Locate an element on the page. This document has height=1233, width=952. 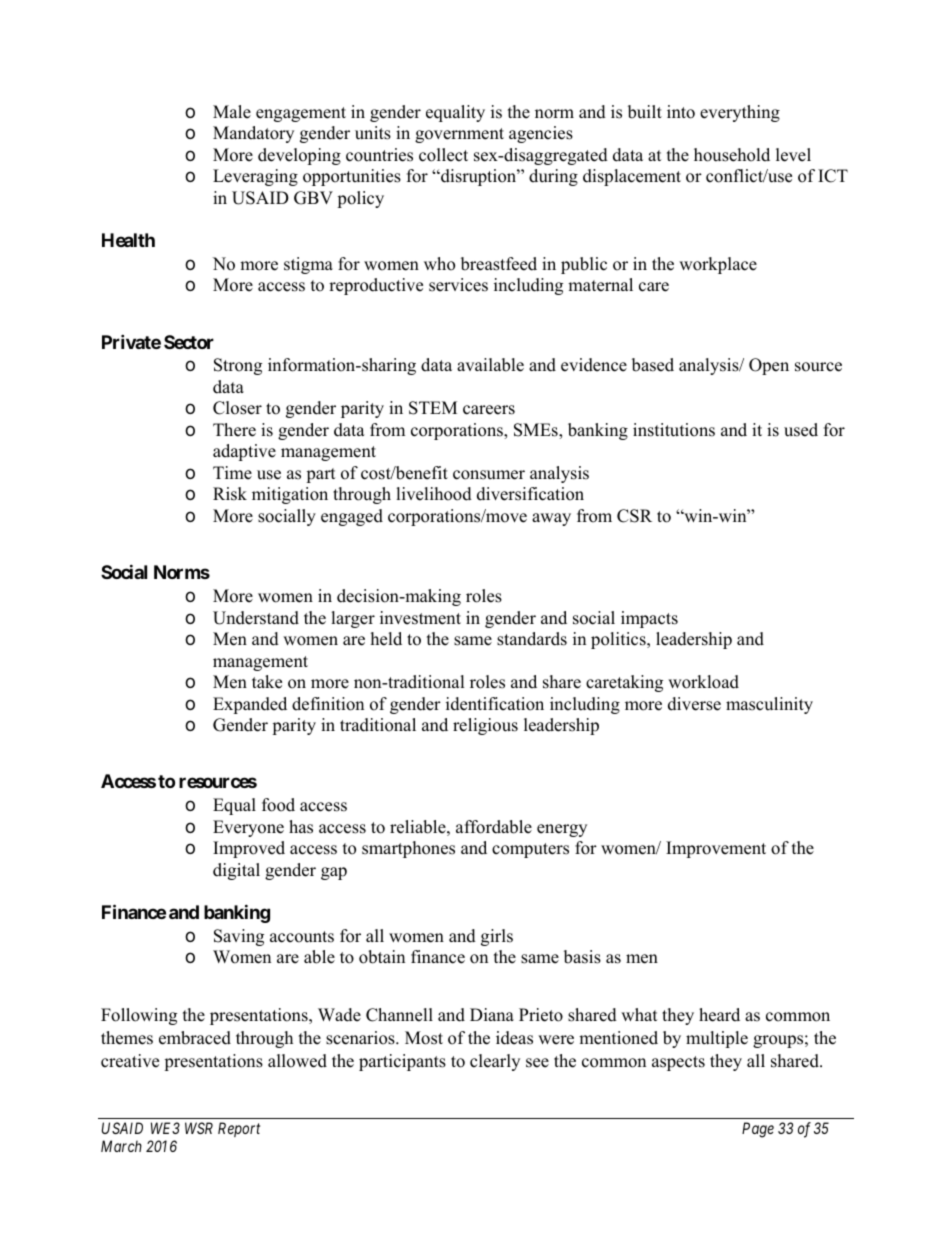
Understand is located at coordinates (256, 618).
